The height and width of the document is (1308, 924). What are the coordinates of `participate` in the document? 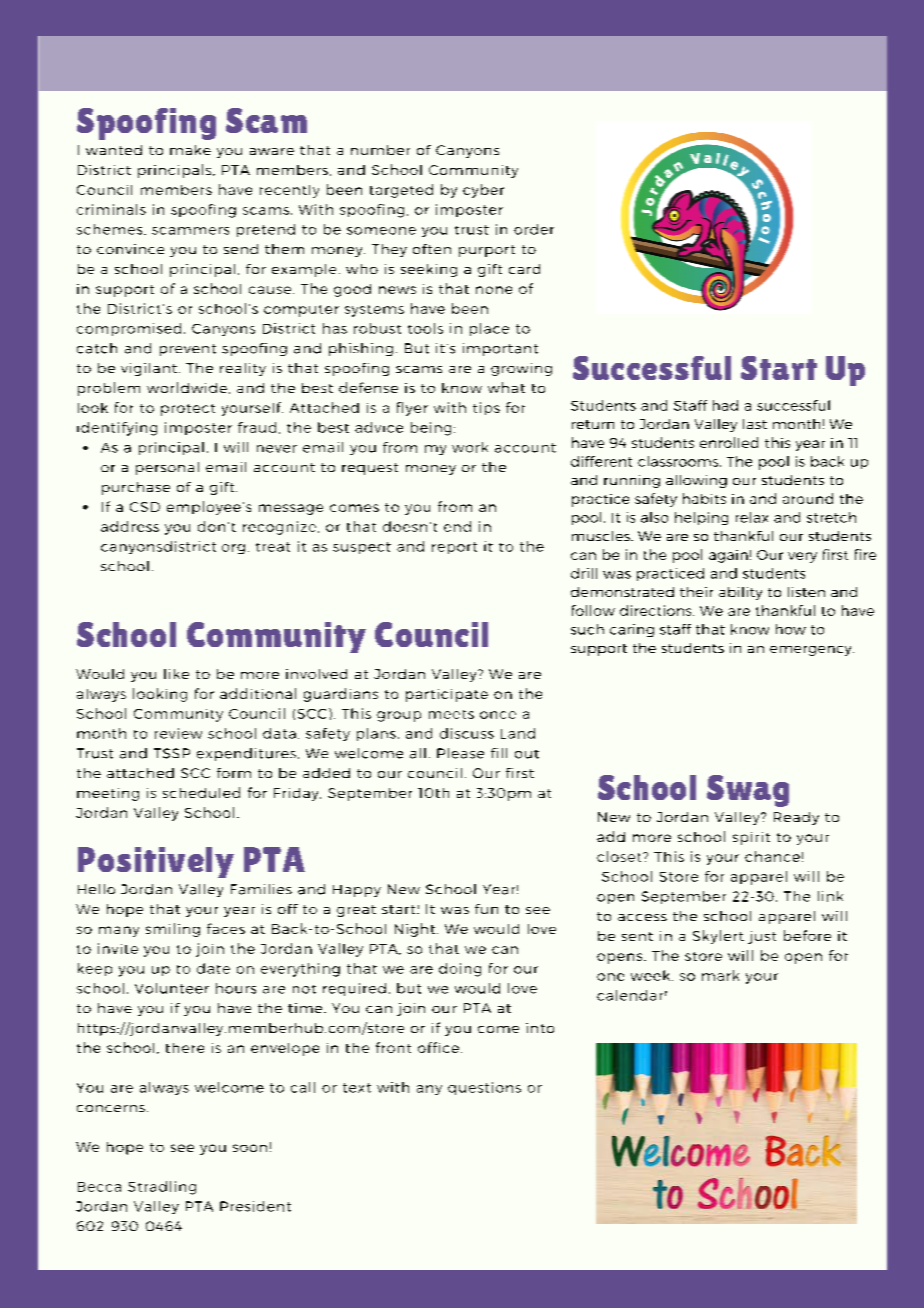 It's located at (447, 695).
